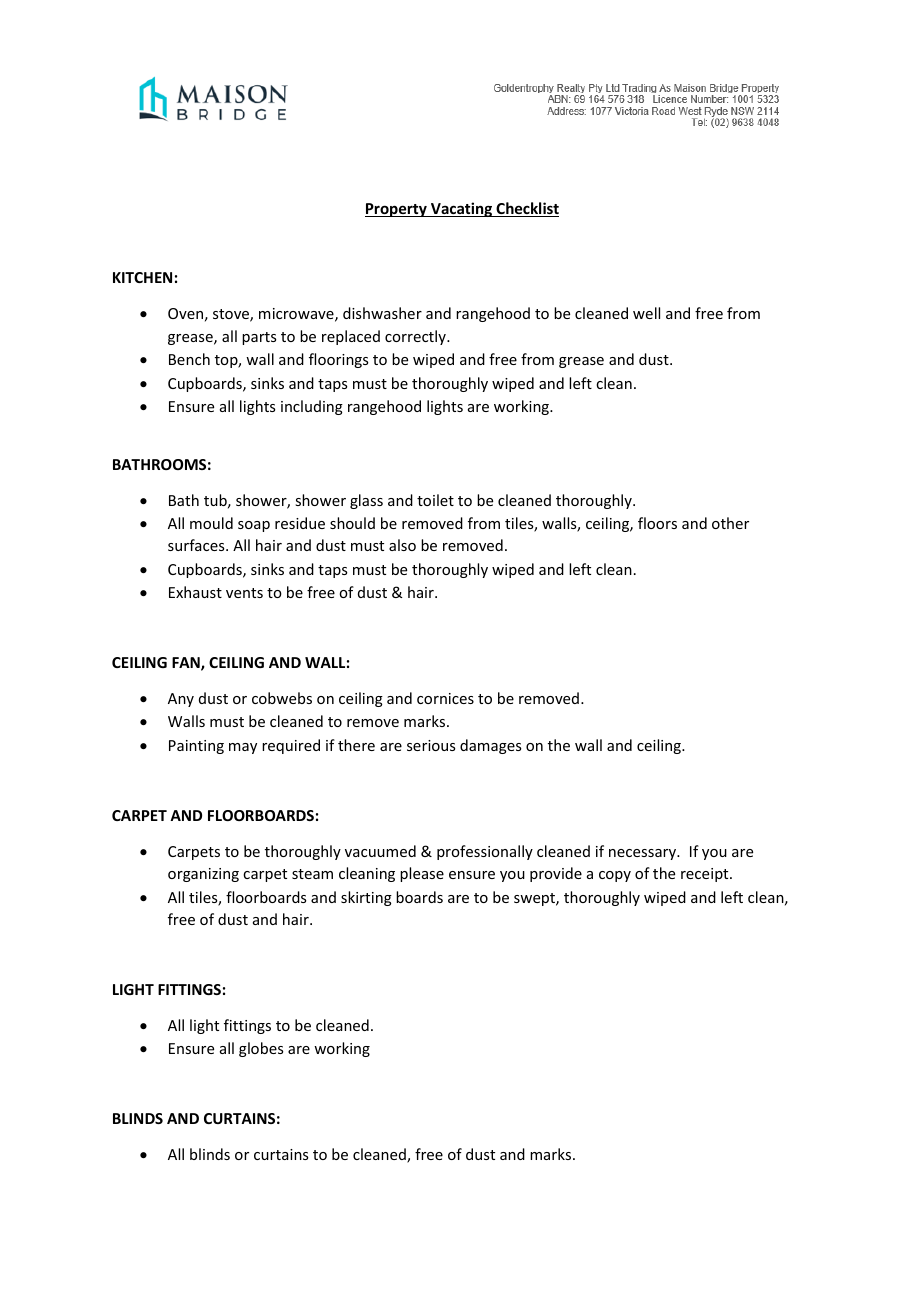 The image size is (924, 1308). I want to click on mould, so click(211, 523).
